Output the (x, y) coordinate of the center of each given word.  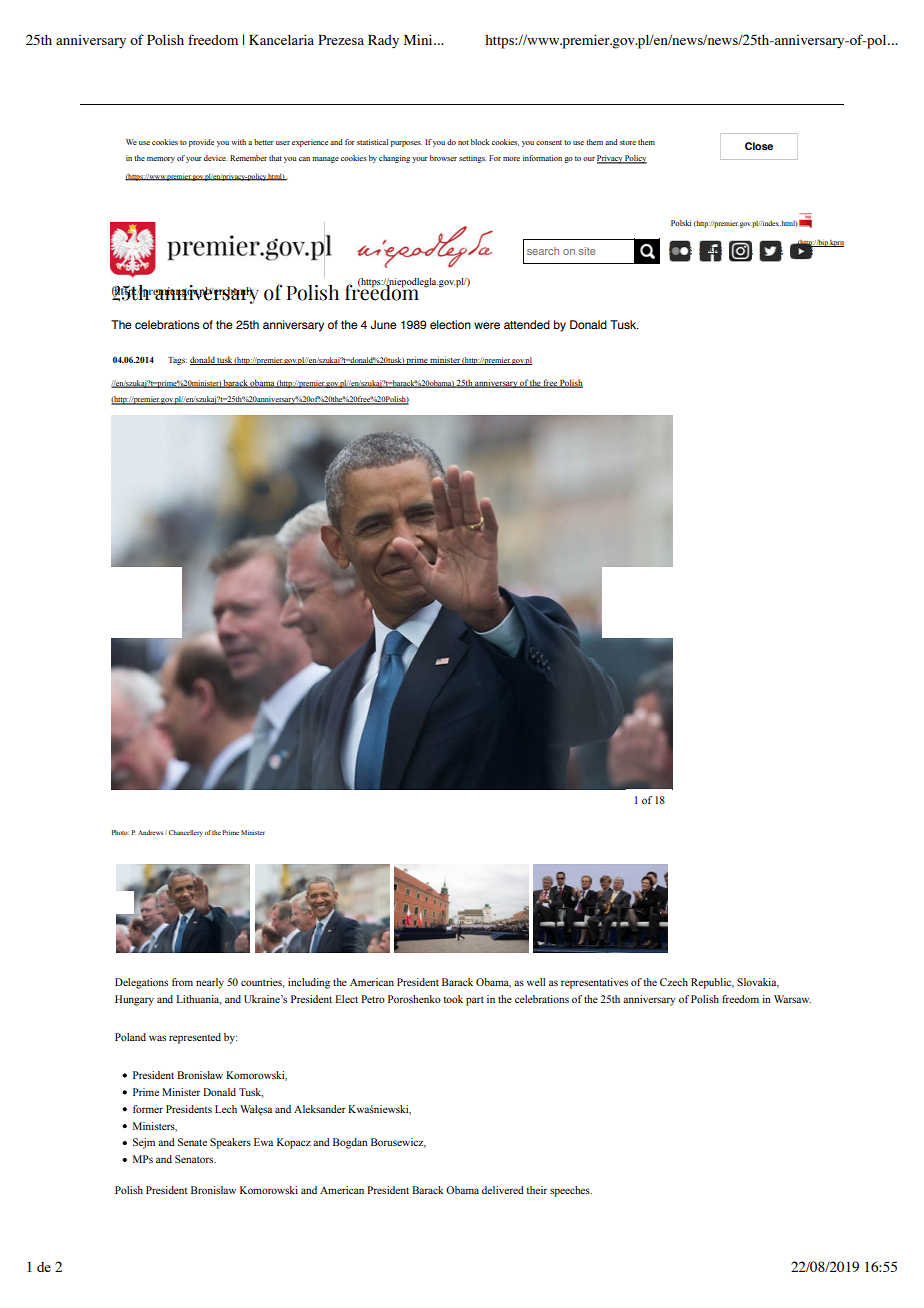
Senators (195, 1159)
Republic (712, 983)
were (487, 325)
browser (443, 158)
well (535, 982)
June (384, 324)
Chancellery (186, 833)
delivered (503, 1190)
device (215, 158)
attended (527, 324)
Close (759, 146)
